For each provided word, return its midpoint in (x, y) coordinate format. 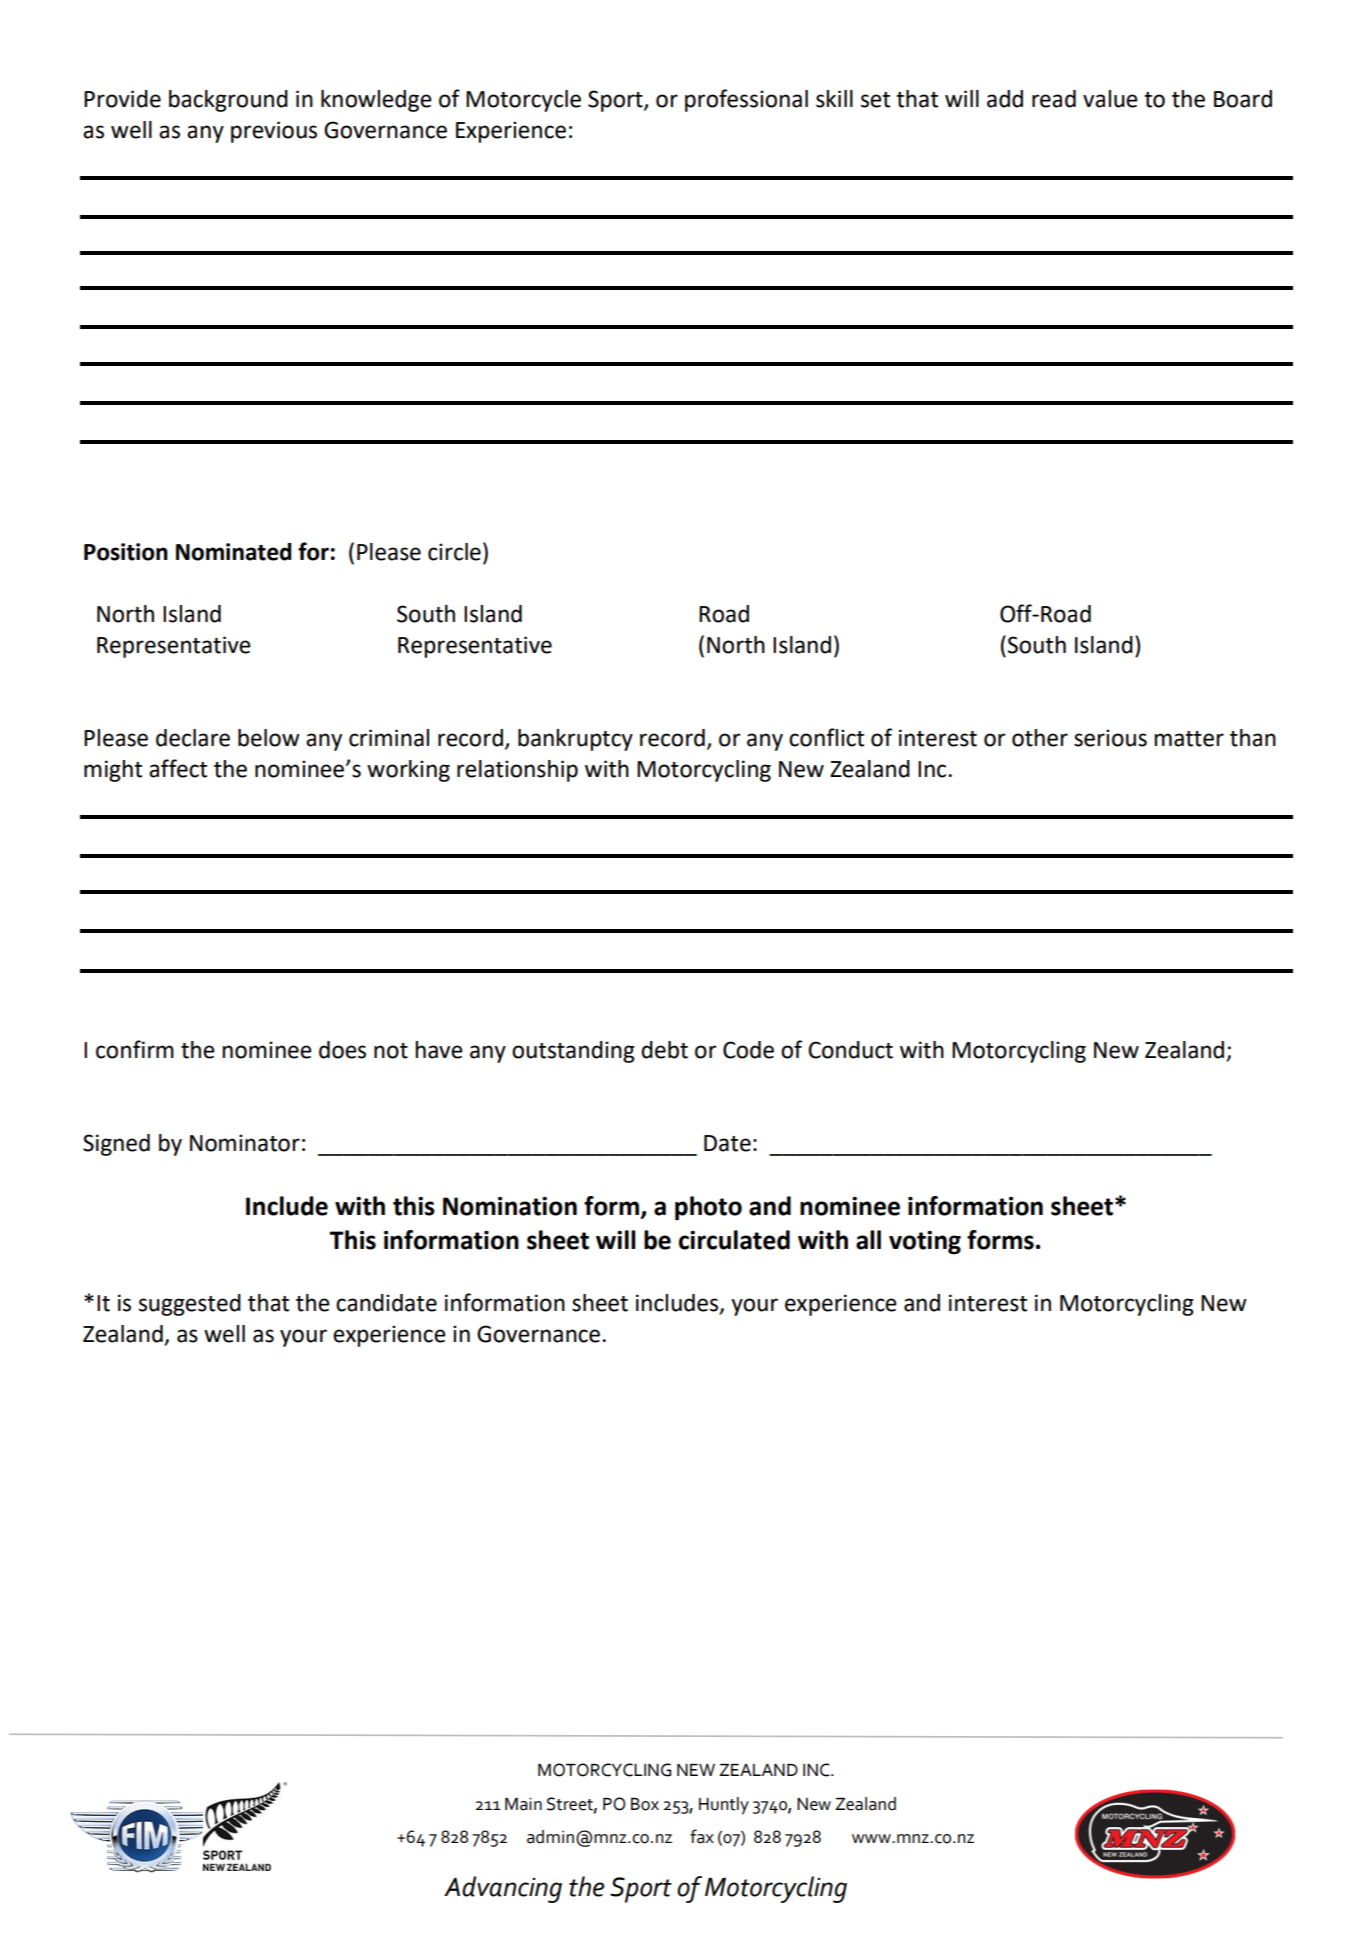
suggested (190, 1305)
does (342, 1050)
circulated (734, 1240)
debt (664, 1050)
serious (1110, 738)
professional (746, 100)
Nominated (234, 552)
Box (645, 1804)
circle (454, 552)
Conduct (850, 1050)
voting (925, 1243)
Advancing (503, 1889)
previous (274, 132)
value (1110, 99)
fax (702, 1836)
